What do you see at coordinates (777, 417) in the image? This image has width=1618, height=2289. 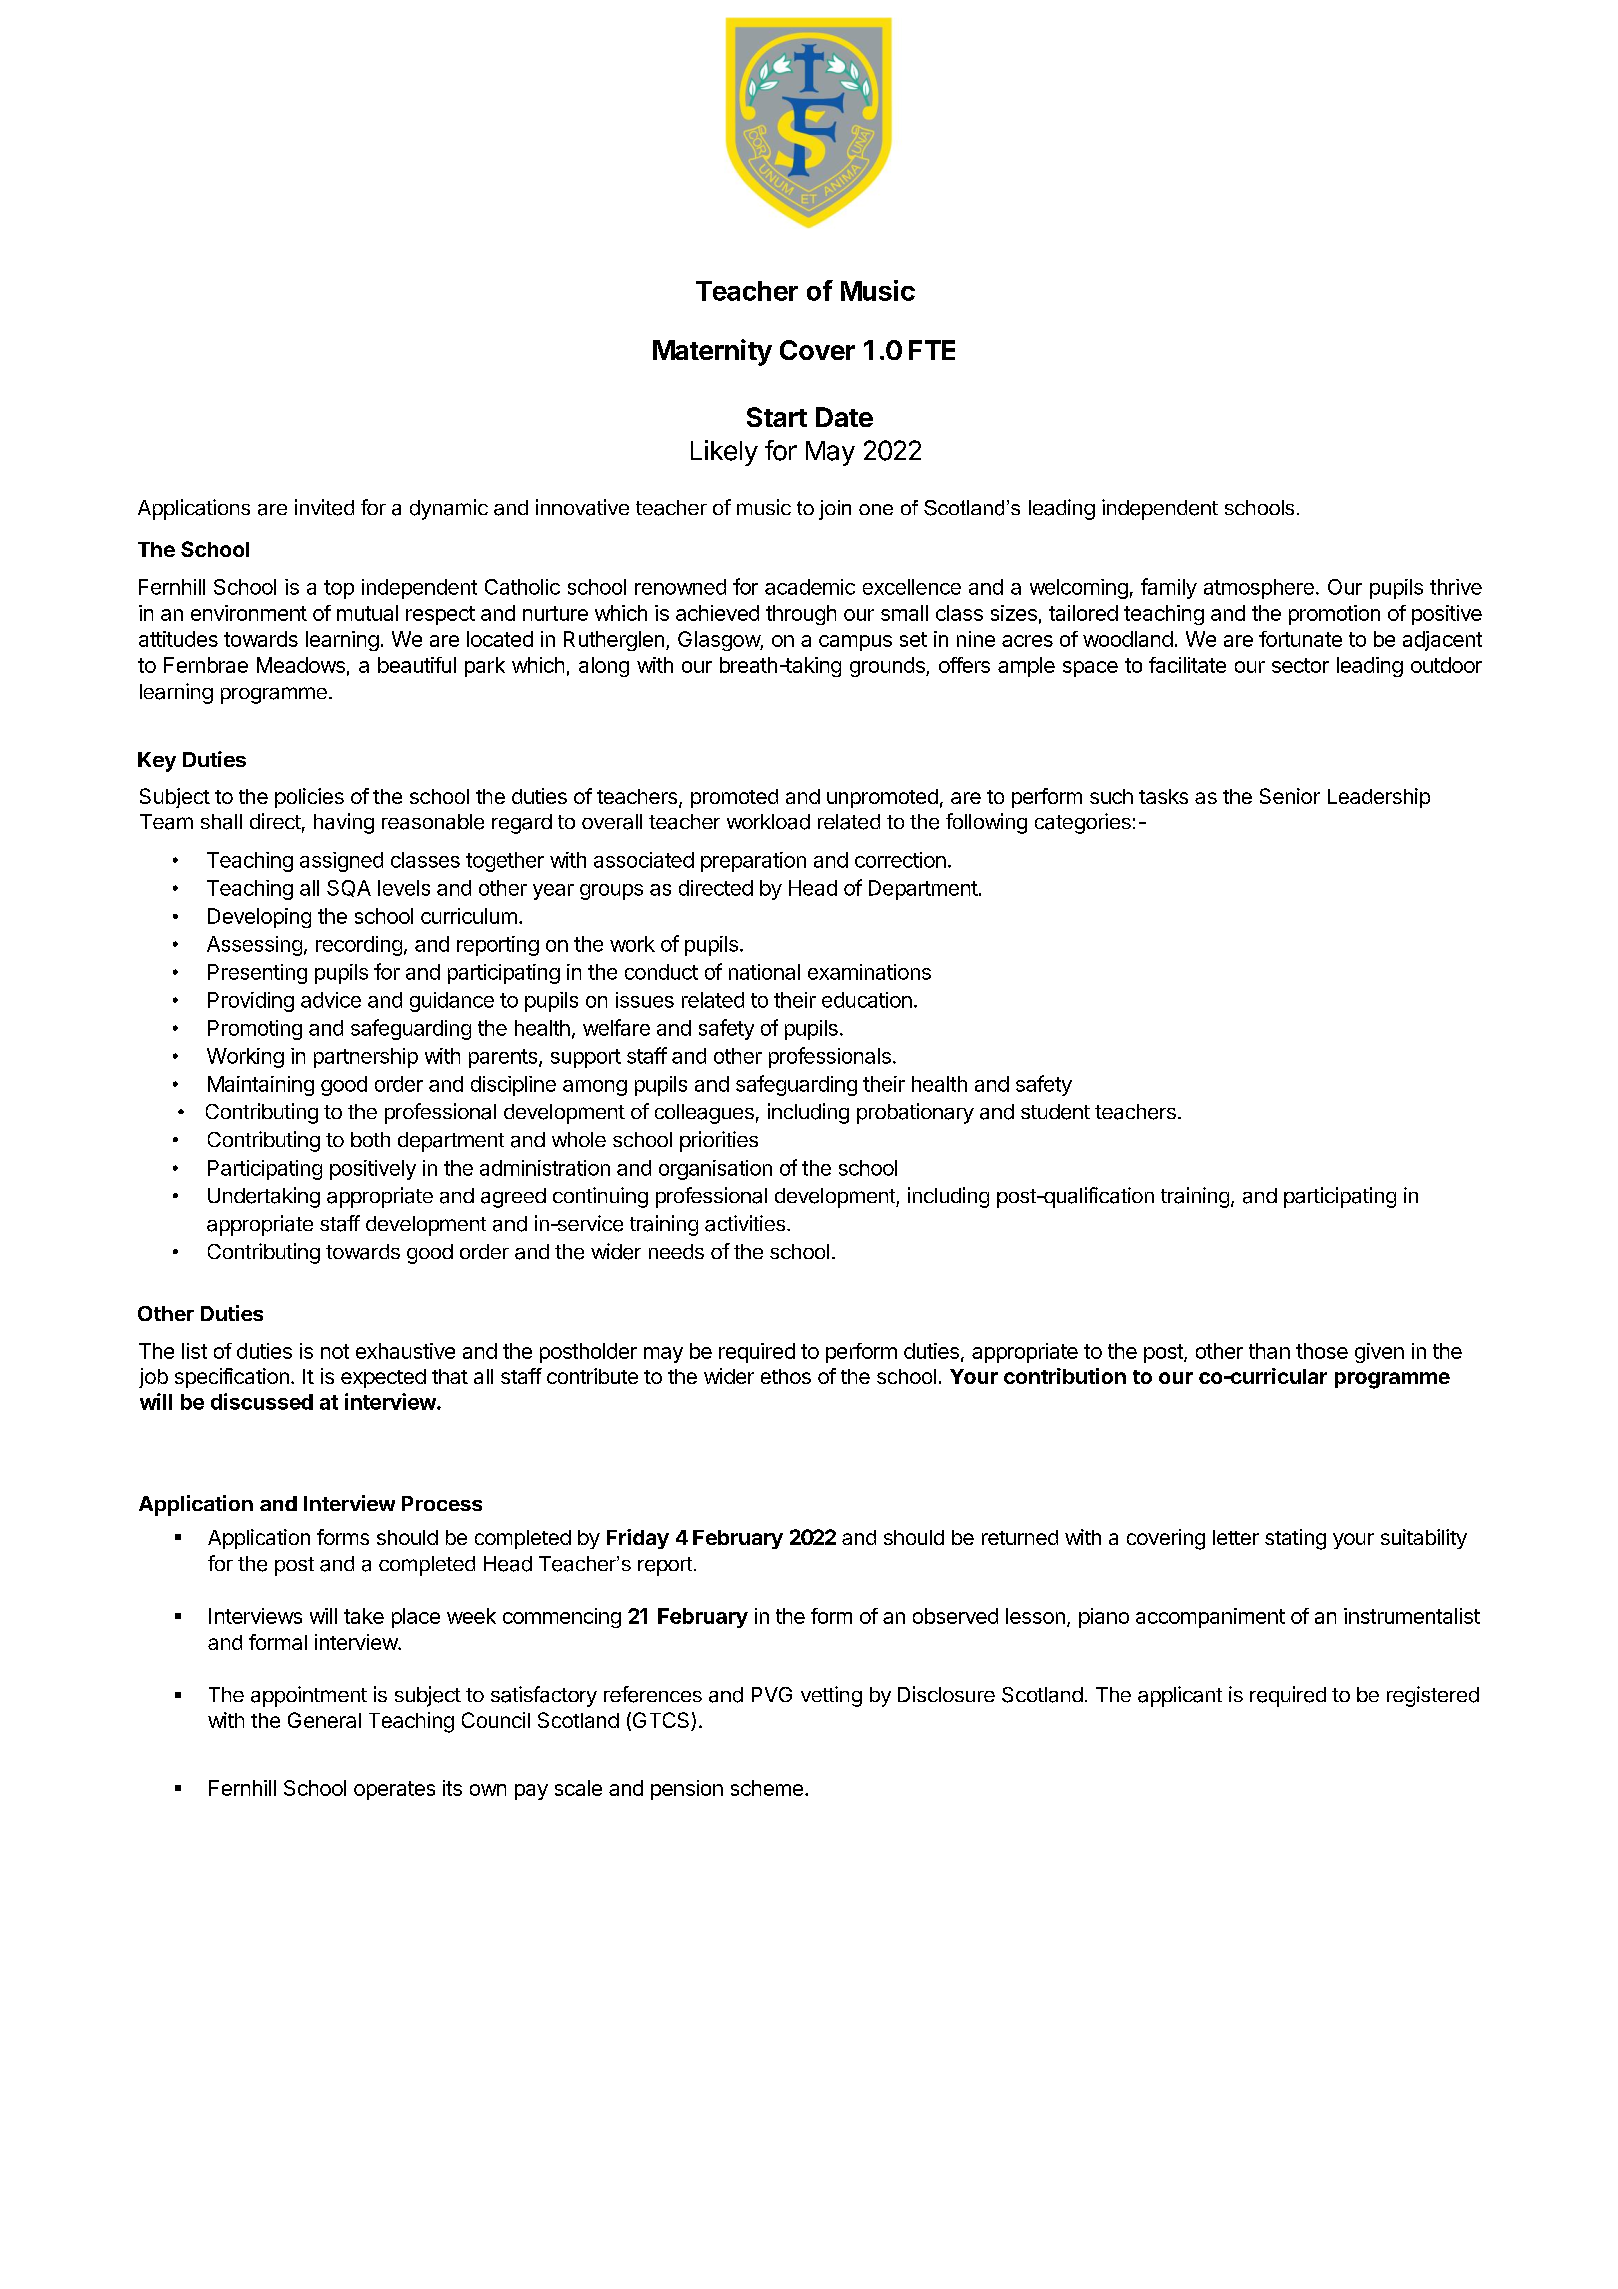 I see `Start` at bounding box center [777, 417].
